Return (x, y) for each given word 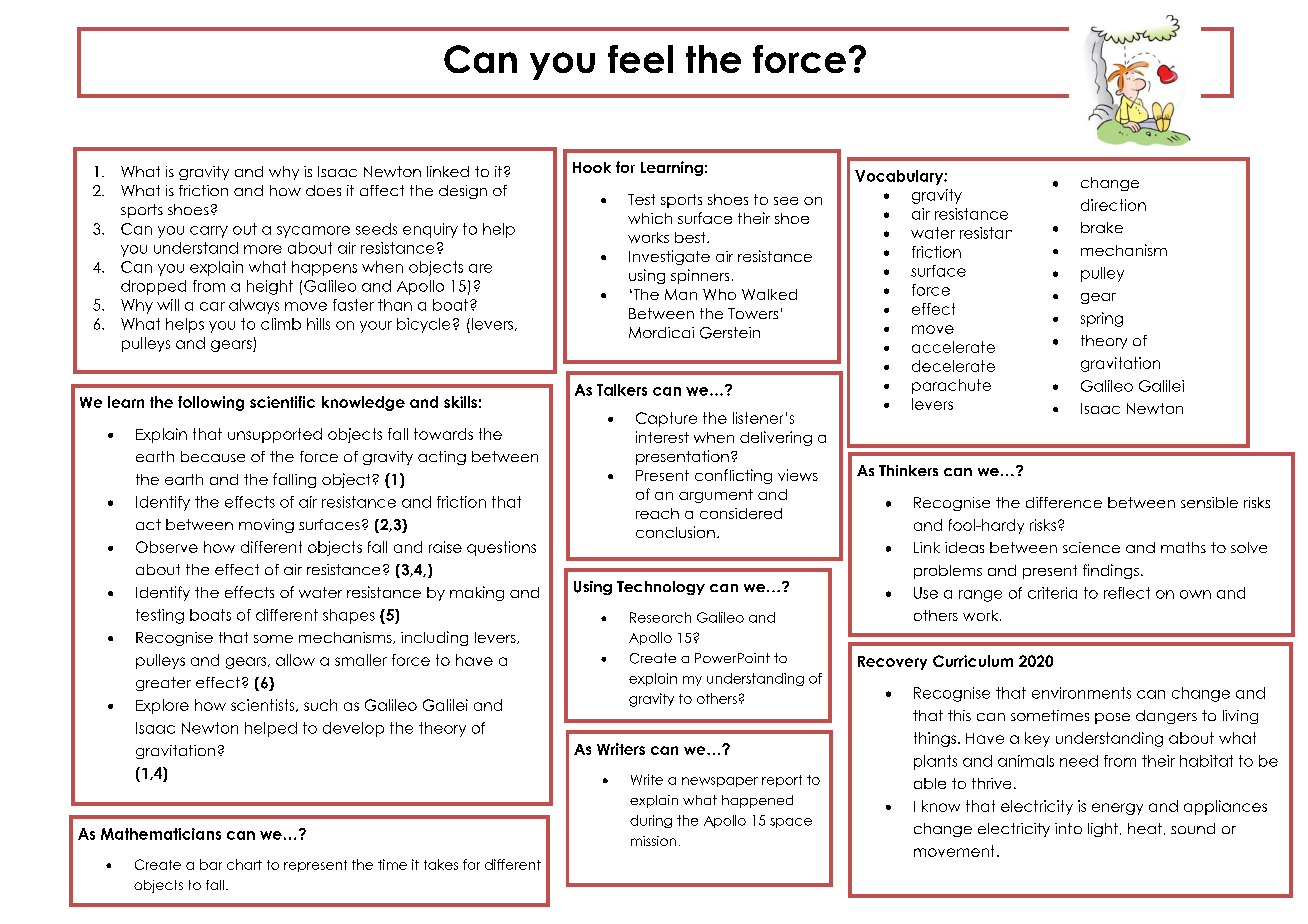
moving (266, 526)
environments (1081, 693)
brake (1102, 227)
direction (1113, 205)
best (691, 237)
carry (209, 232)
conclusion (675, 532)
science (1091, 547)
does (323, 190)
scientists (264, 705)
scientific (282, 402)
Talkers (622, 390)
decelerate (953, 366)
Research (660, 617)
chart (244, 864)
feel (640, 59)
